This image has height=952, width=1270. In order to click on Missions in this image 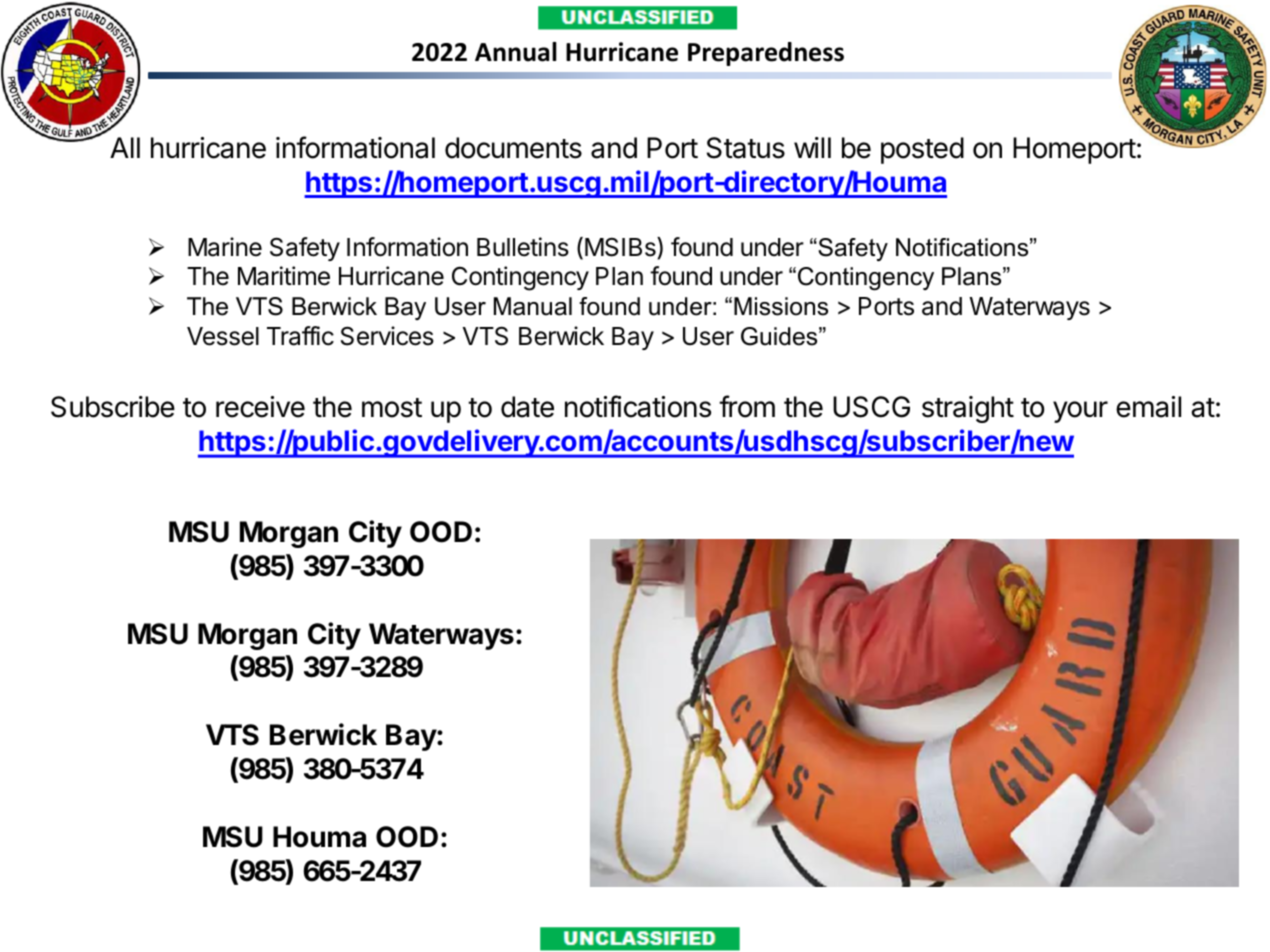, I will do `click(781, 306)`.
